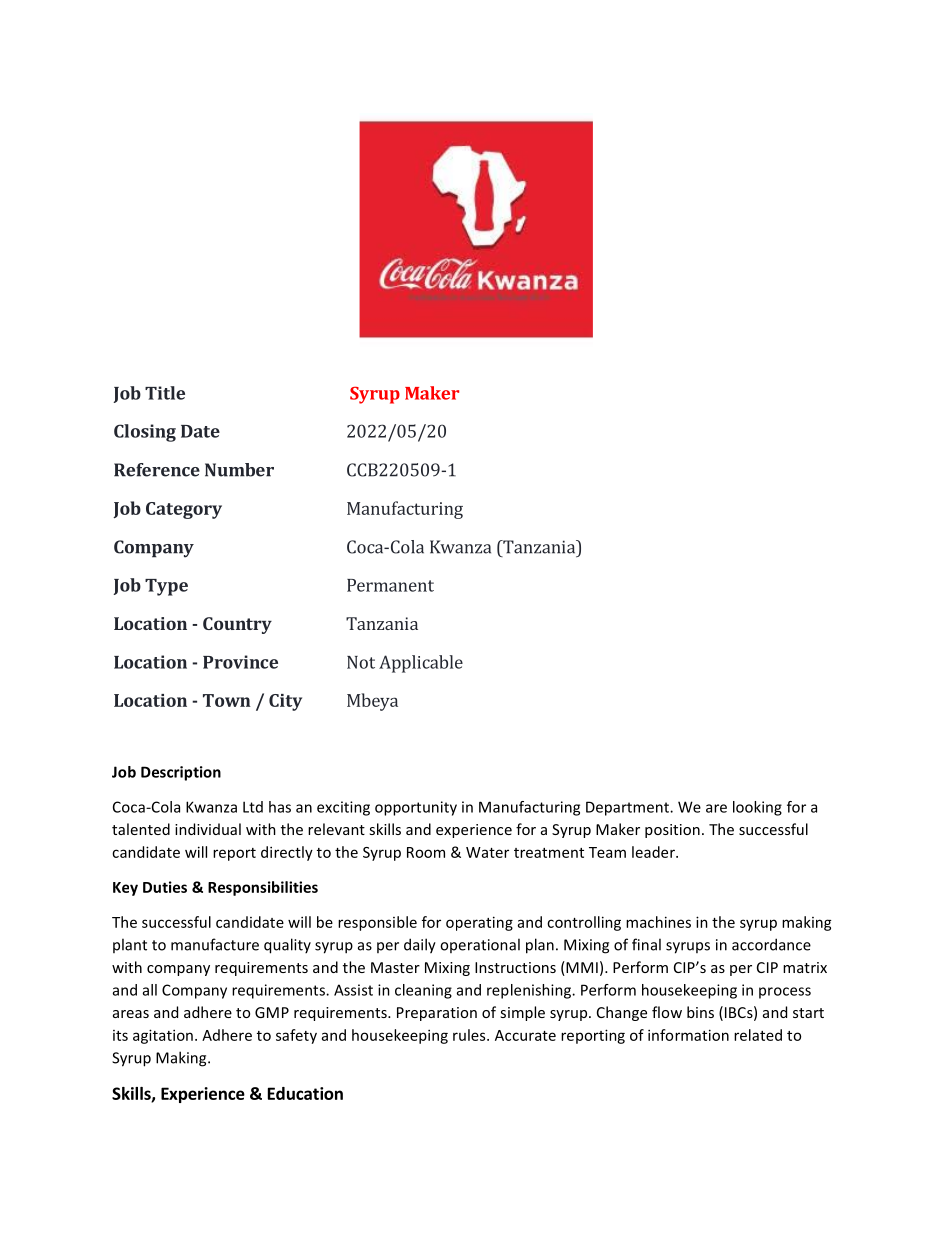 Image resolution: width=952 pixels, height=1233 pixels. What do you see at coordinates (239, 470) in the page?
I see `Number` at bounding box center [239, 470].
